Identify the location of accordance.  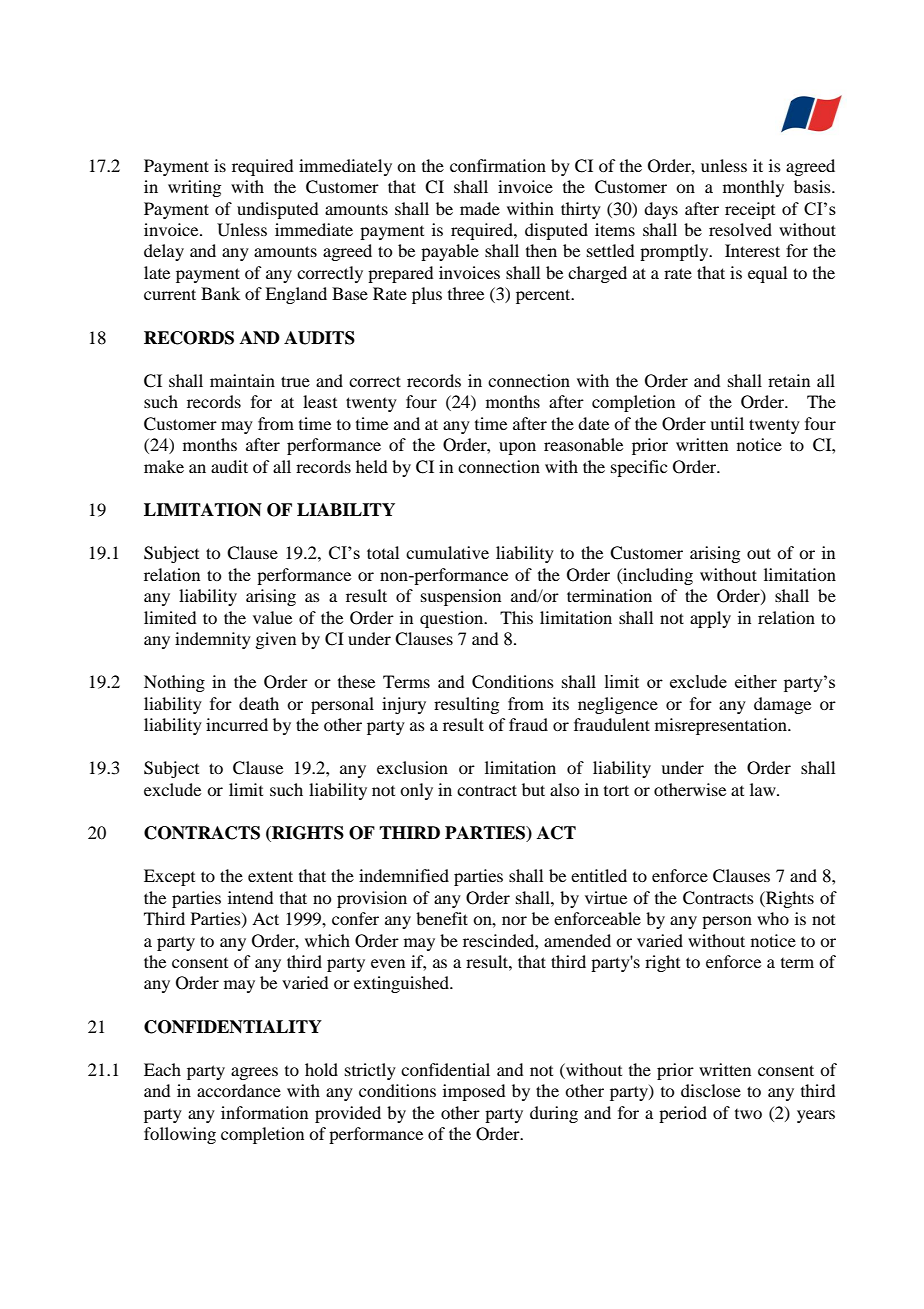
(239, 1090).
